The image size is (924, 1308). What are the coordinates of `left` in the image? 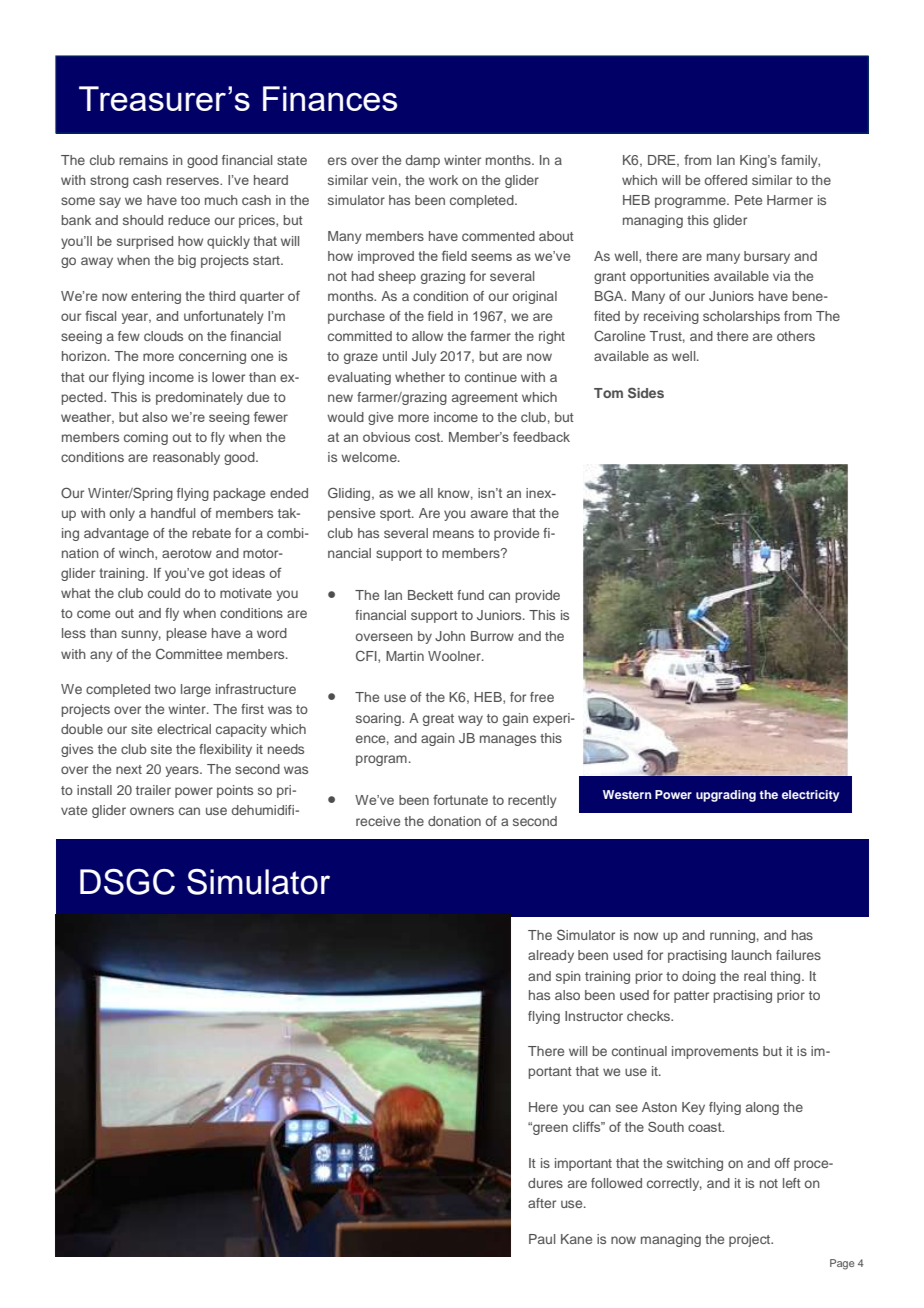 It's located at (792, 1183).
